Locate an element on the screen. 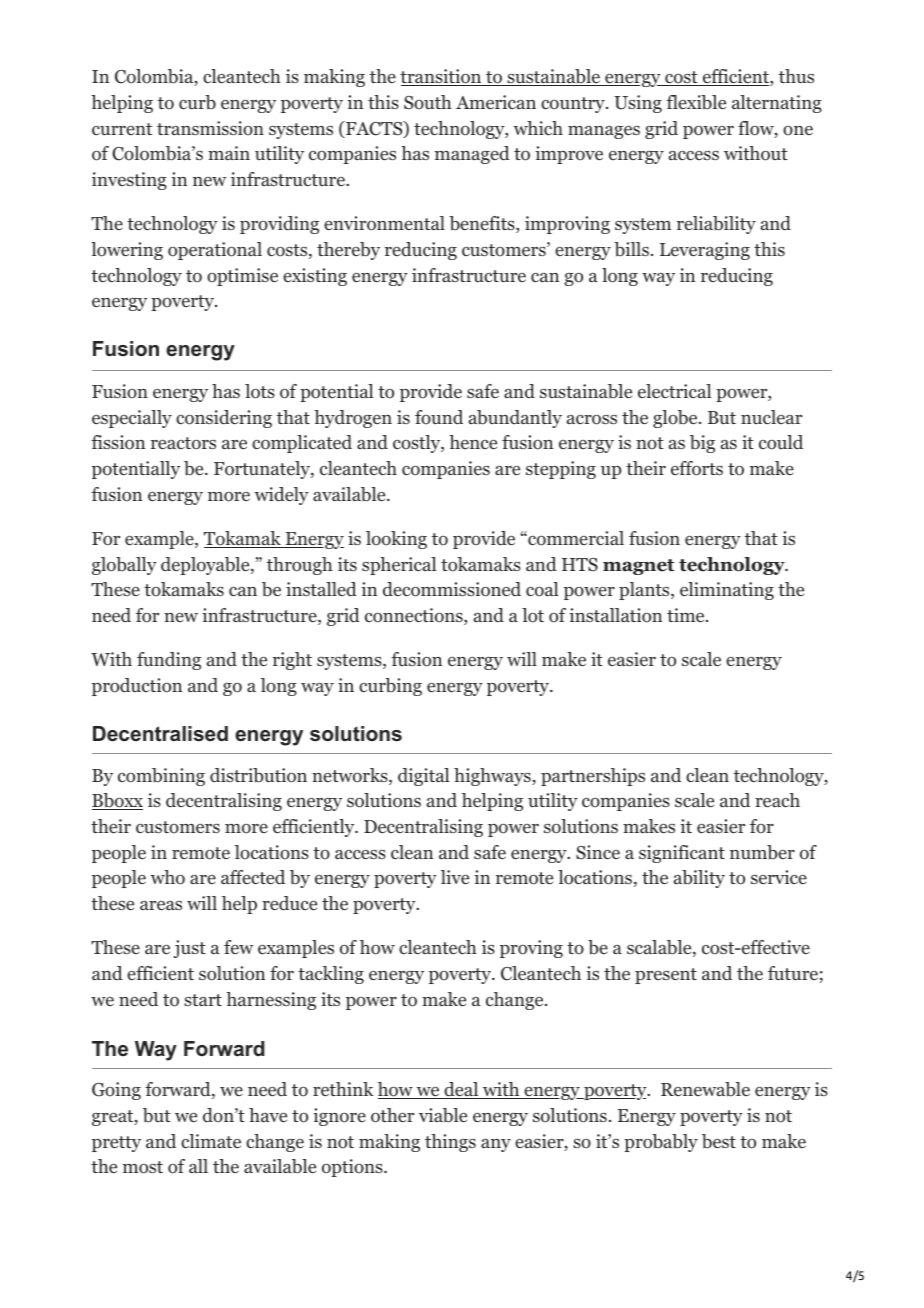 The height and width of the screenshot is (1308, 924). combining is located at coordinates (161, 777).
